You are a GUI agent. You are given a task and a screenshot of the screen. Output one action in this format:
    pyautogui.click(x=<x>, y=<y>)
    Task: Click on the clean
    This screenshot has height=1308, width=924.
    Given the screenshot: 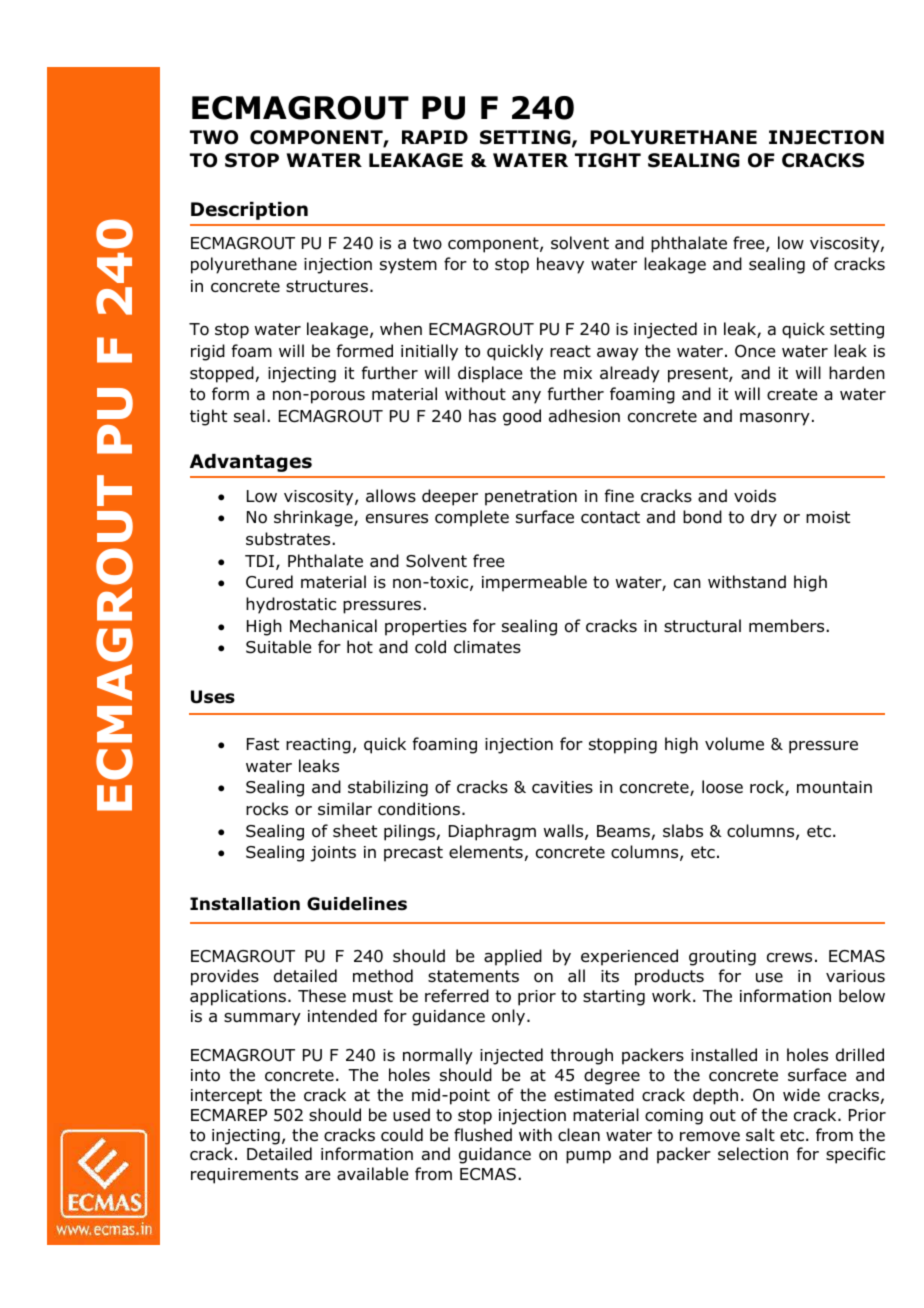 What is the action you would take?
    pyautogui.click(x=579, y=1135)
